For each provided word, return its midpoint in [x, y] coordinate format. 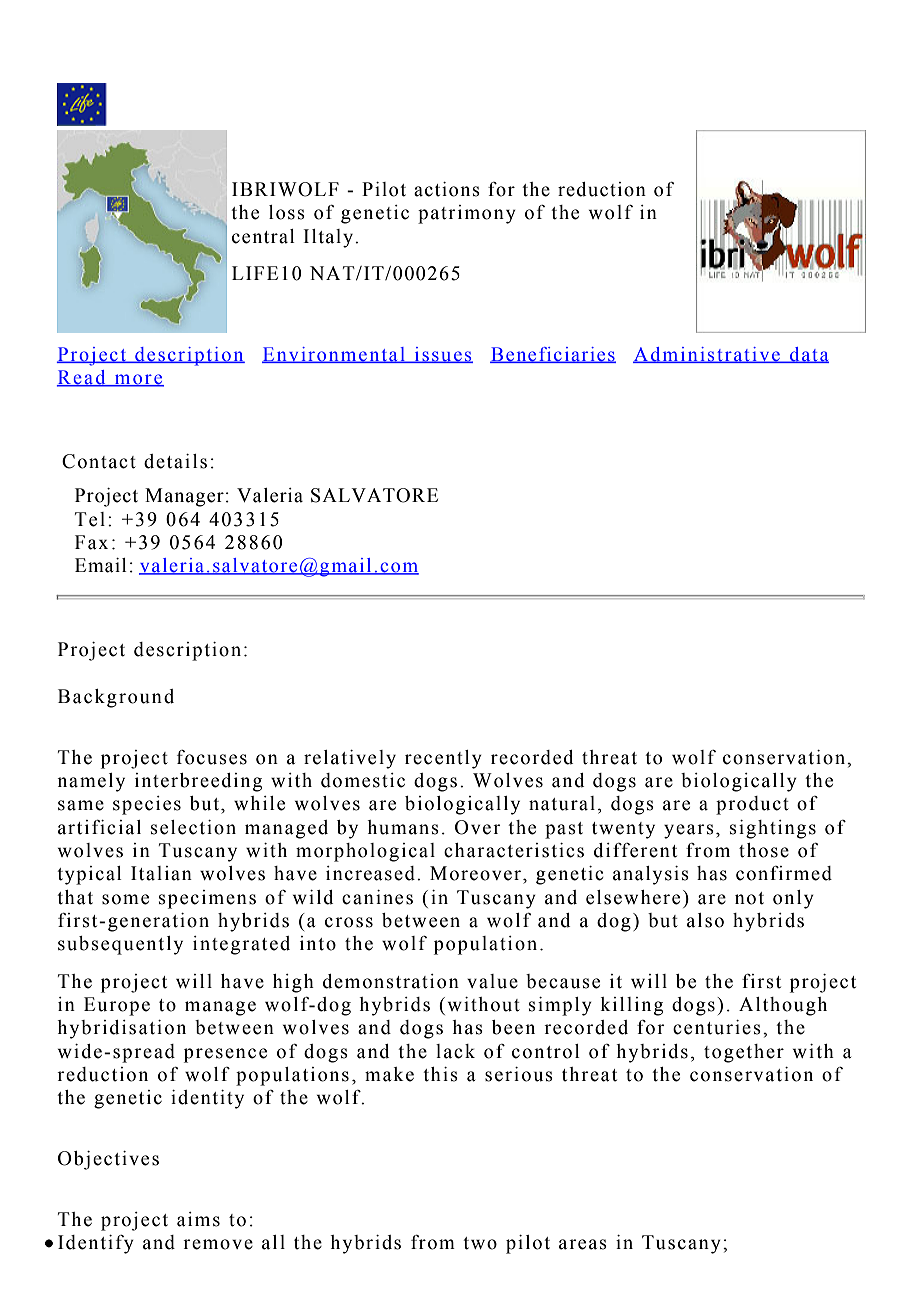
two [480, 1243]
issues [442, 355]
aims [198, 1219]
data [808, 355]
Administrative [707, 355]
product [752, 805]
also [705, 920]
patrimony [467, 214]
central [263, 236]
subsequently [120, 945]
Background [116, 698]
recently [443, 759]
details [175, 461]
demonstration [391, 981]
